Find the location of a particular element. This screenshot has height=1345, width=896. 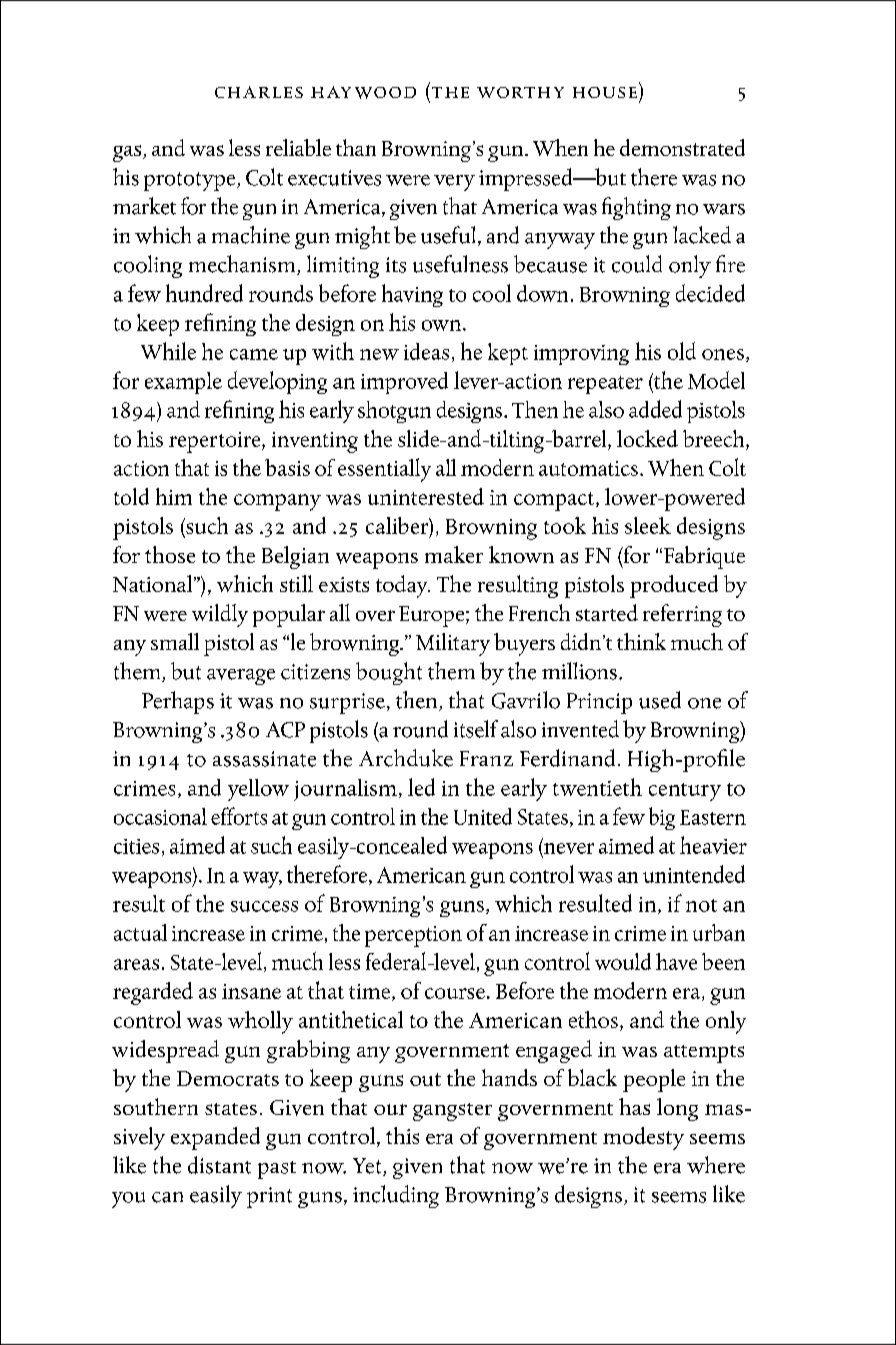

Military is located at coordinates (453, 644).
